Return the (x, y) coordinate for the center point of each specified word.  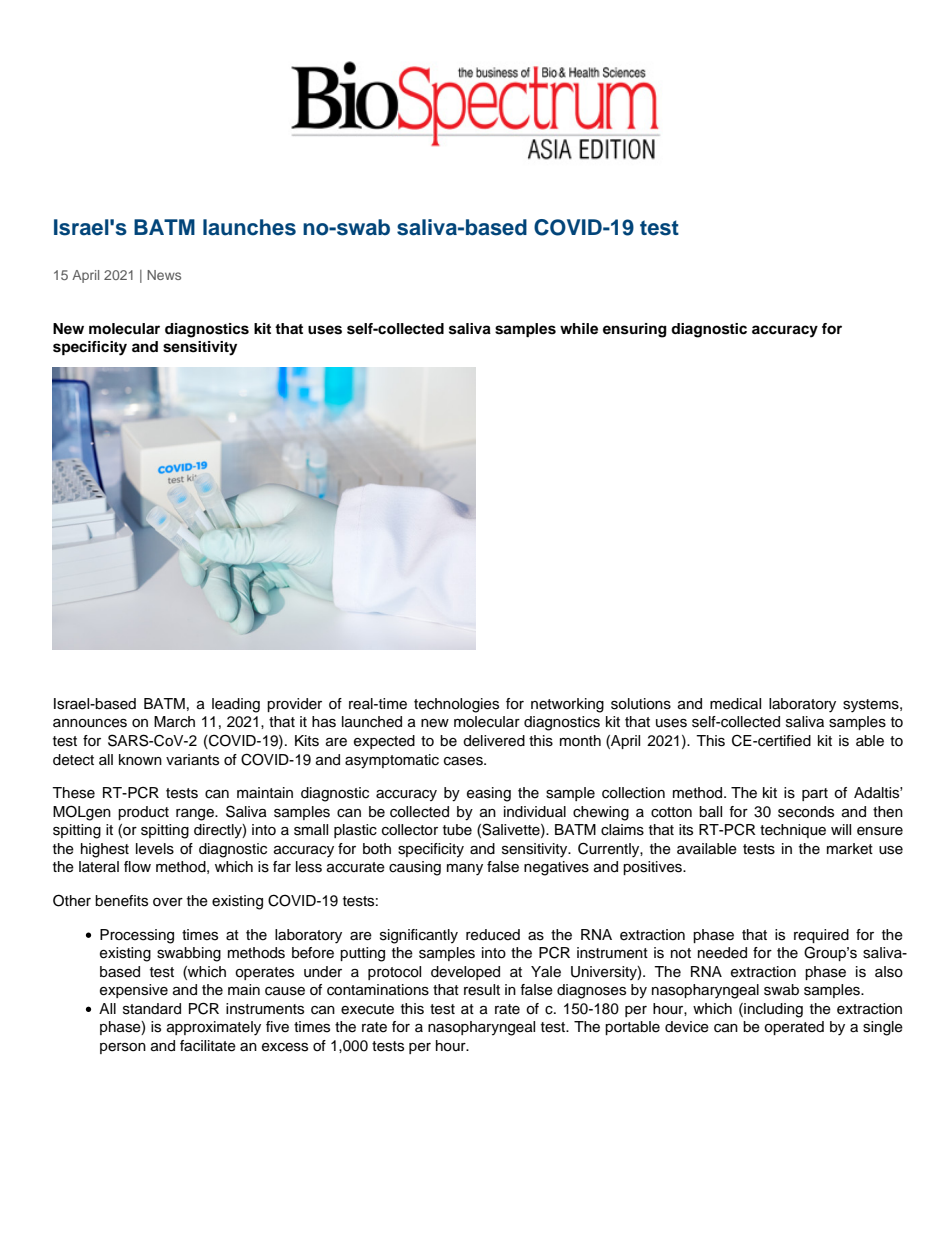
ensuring (635, 330)
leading (236, 705)
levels (155, 849)
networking (567, 705)
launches (249, 227)
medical (735, 704)
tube (457, 830)
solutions (641, 704)
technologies (456, 705)
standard (152, 1009)
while (579, 329)
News (164, 275)
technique (793, 831)
